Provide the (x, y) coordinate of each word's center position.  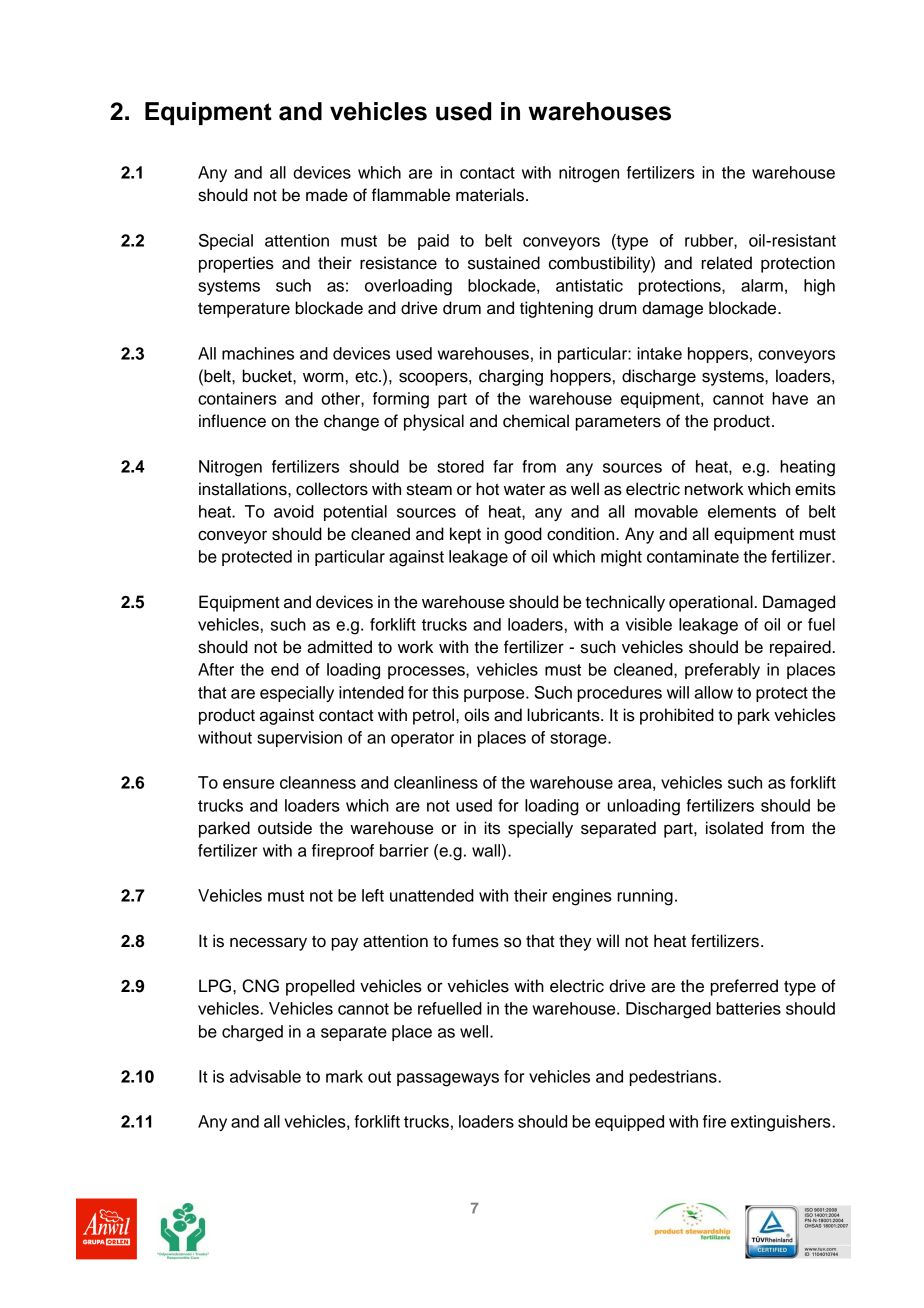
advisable (265, 1076)
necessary (268, 944)
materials (491, 195)
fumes (475, 941)
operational (712, 603)
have (790, 398)
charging (511, 377)
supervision (299, 739)
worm (323, 377)
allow (713, 692)
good (523, 535)
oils (476, 715)
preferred (744, 987)
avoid (294, 511)
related (726, 263)
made (327, 195)
